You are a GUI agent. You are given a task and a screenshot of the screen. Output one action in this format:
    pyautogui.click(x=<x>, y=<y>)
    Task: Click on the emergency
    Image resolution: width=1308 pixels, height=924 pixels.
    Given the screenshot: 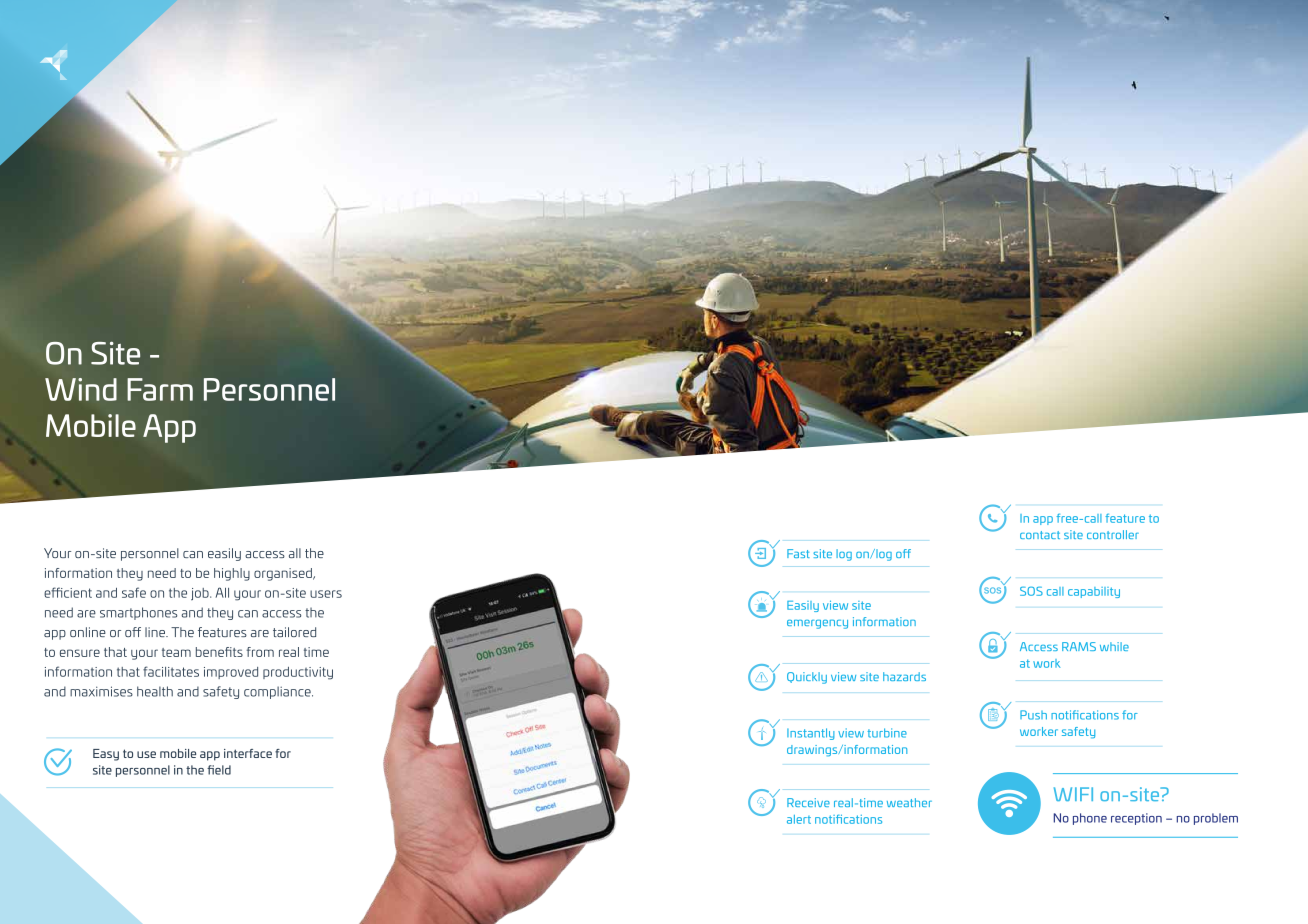 What is the action you would take?
    pyautogui.click(x=817, y=624)
